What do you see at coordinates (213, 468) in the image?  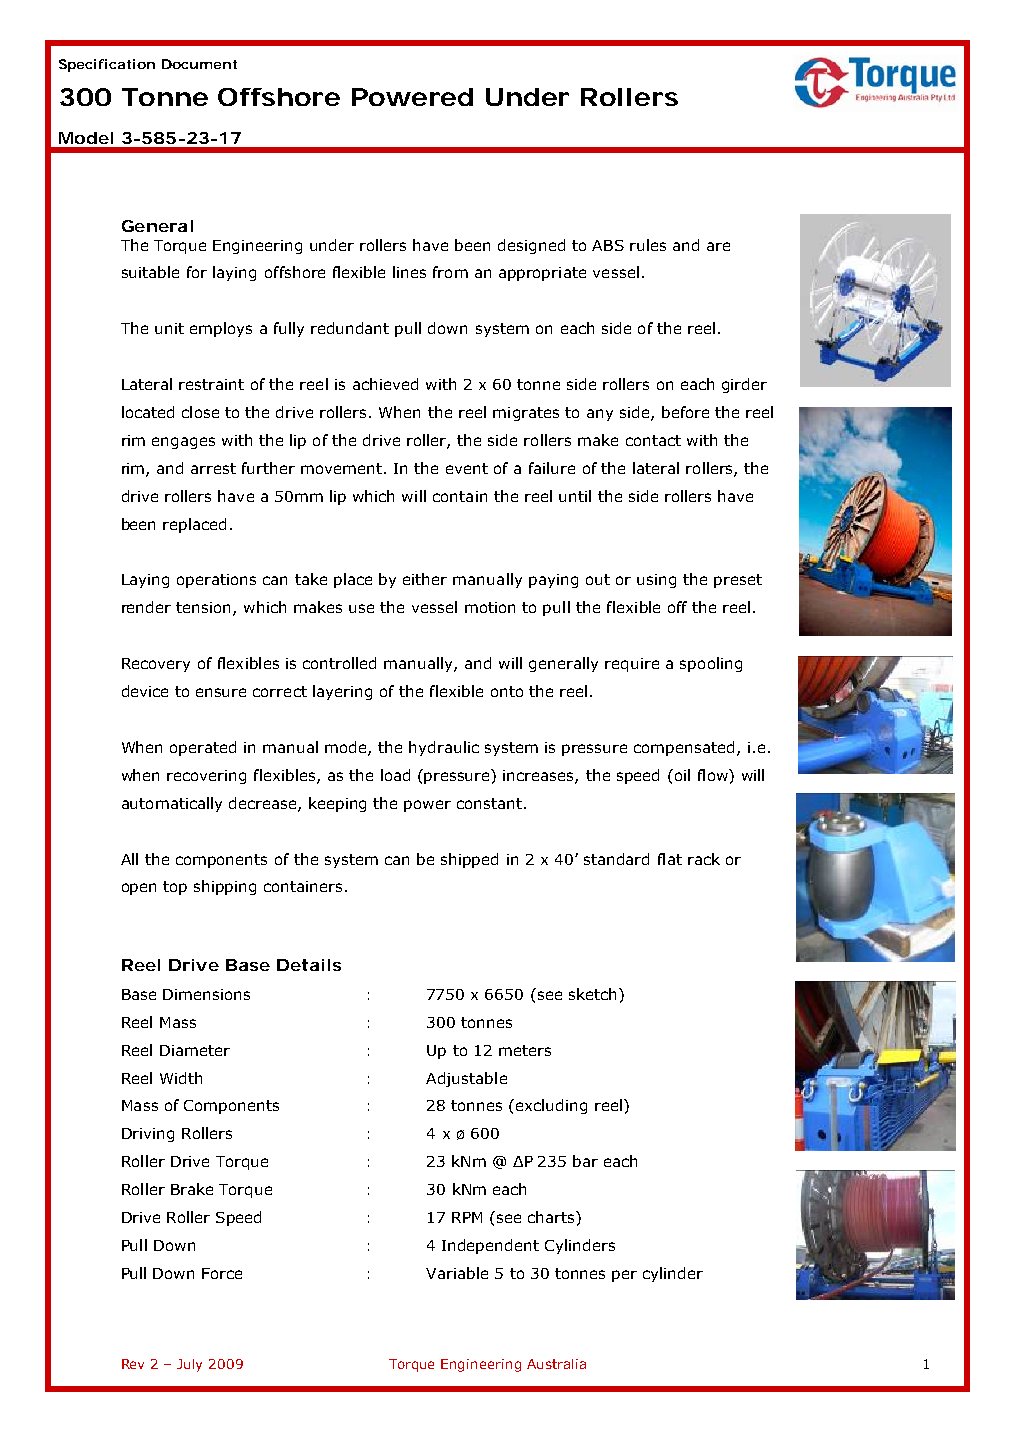 I see `arrest` at bounding box center [213, 468].
